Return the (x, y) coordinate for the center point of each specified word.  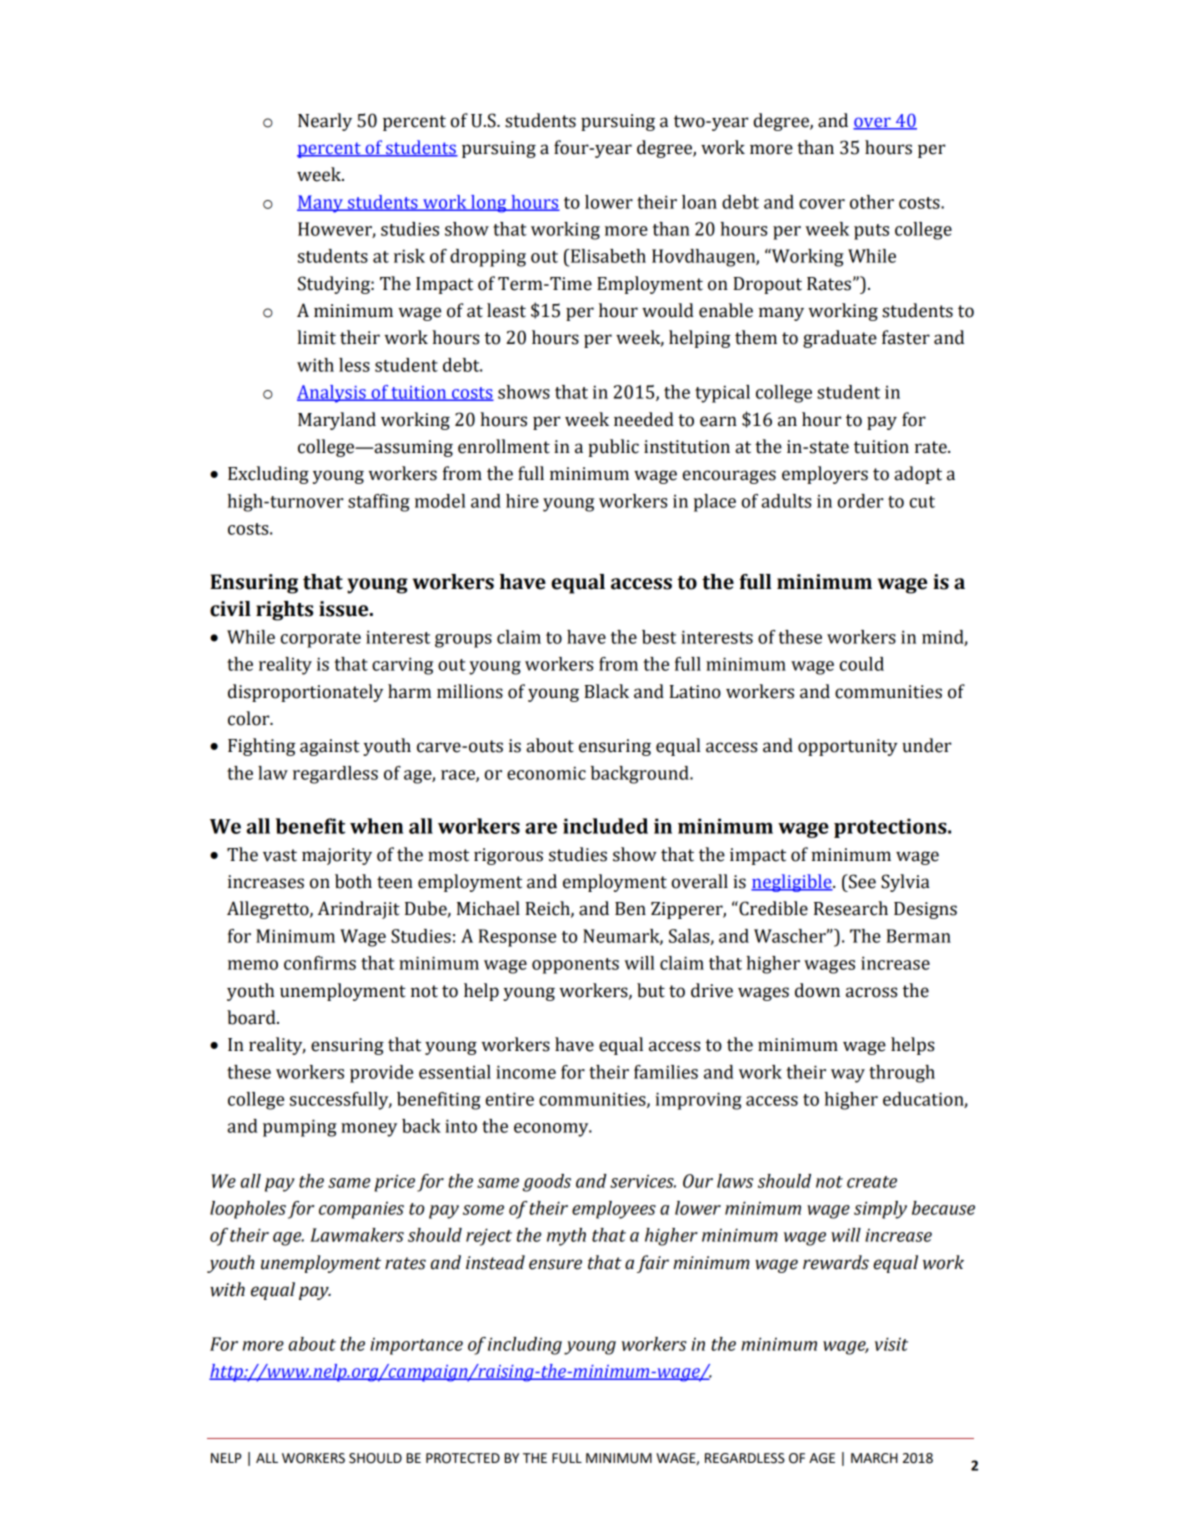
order (860, 501)
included (605, 826)
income (526, 1072)
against (330, 747)
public (613, 448)
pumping (300, 1128)
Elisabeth (607, 256)
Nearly (325, 122)
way (848, 1076)
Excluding (268, 475)
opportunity (848, 747)
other (872, 202)
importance (416, 1346)
